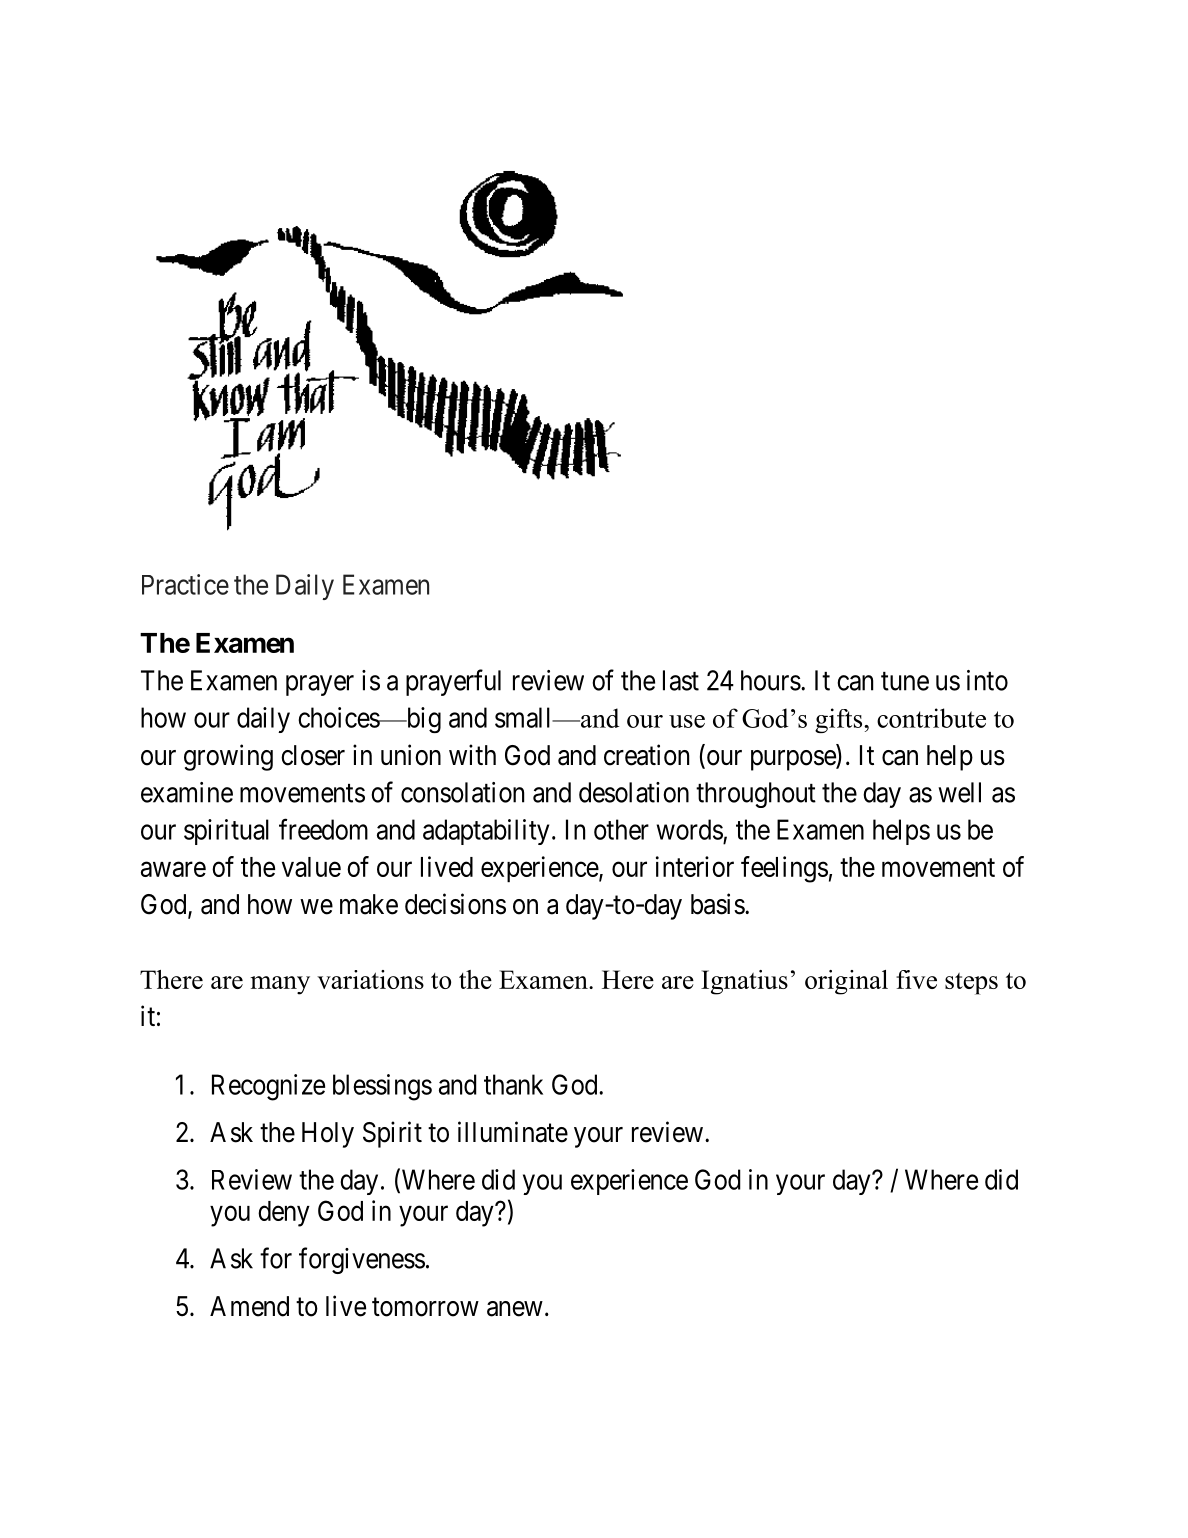  Describe the element at coordinates (425, 1307) in the screenshot. I see `tomorrow` at that location.
